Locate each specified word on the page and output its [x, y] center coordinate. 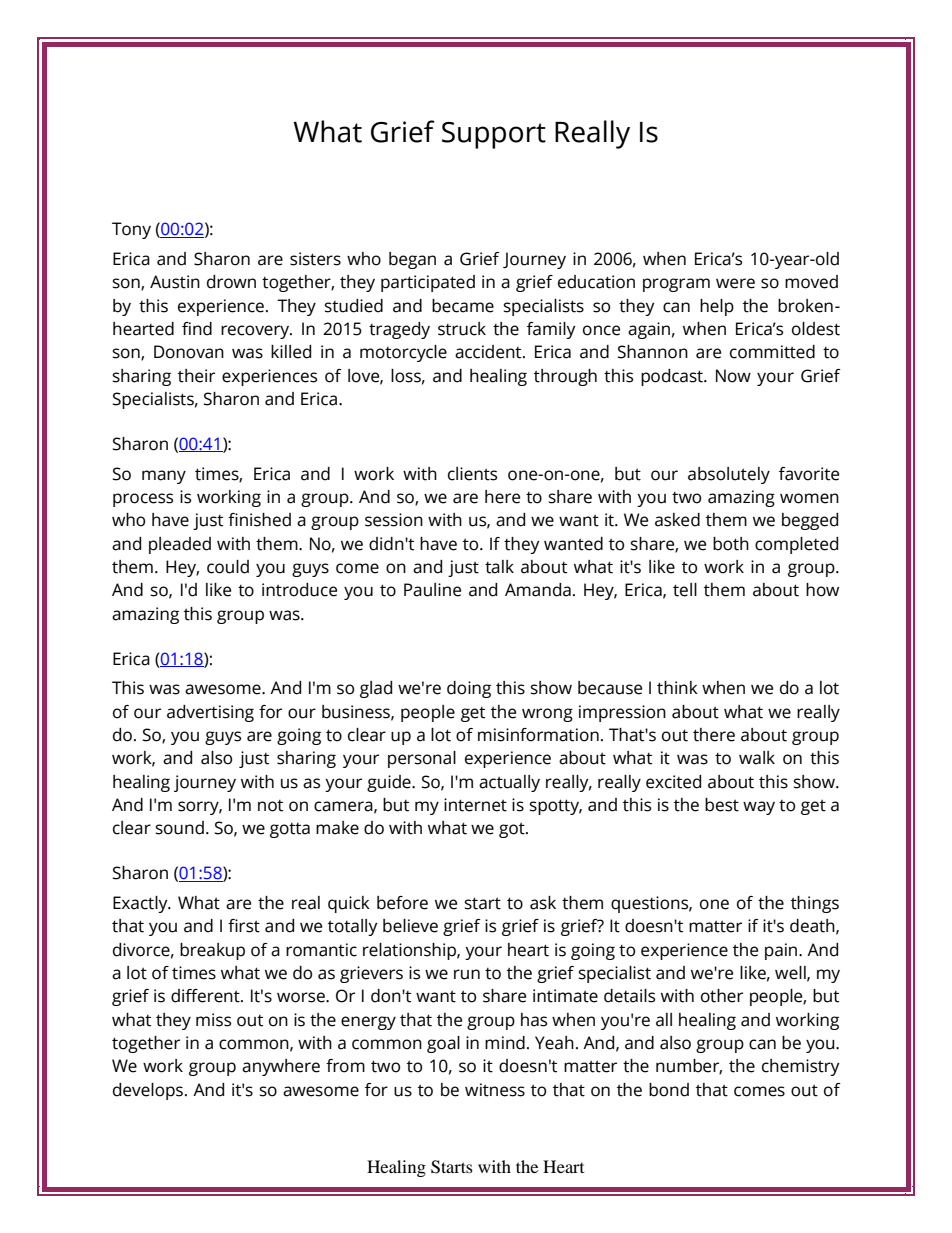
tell [685, 590]
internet [475, 805]
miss [213, 1020]
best [722, 805]
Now [733, 376]
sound [180, 828]
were [735, 283]
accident [489, 352]
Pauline [432, 590]
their [196, 376]
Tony [131, 230]
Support [494, 135]
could [228, 567]
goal [443, 1044]
